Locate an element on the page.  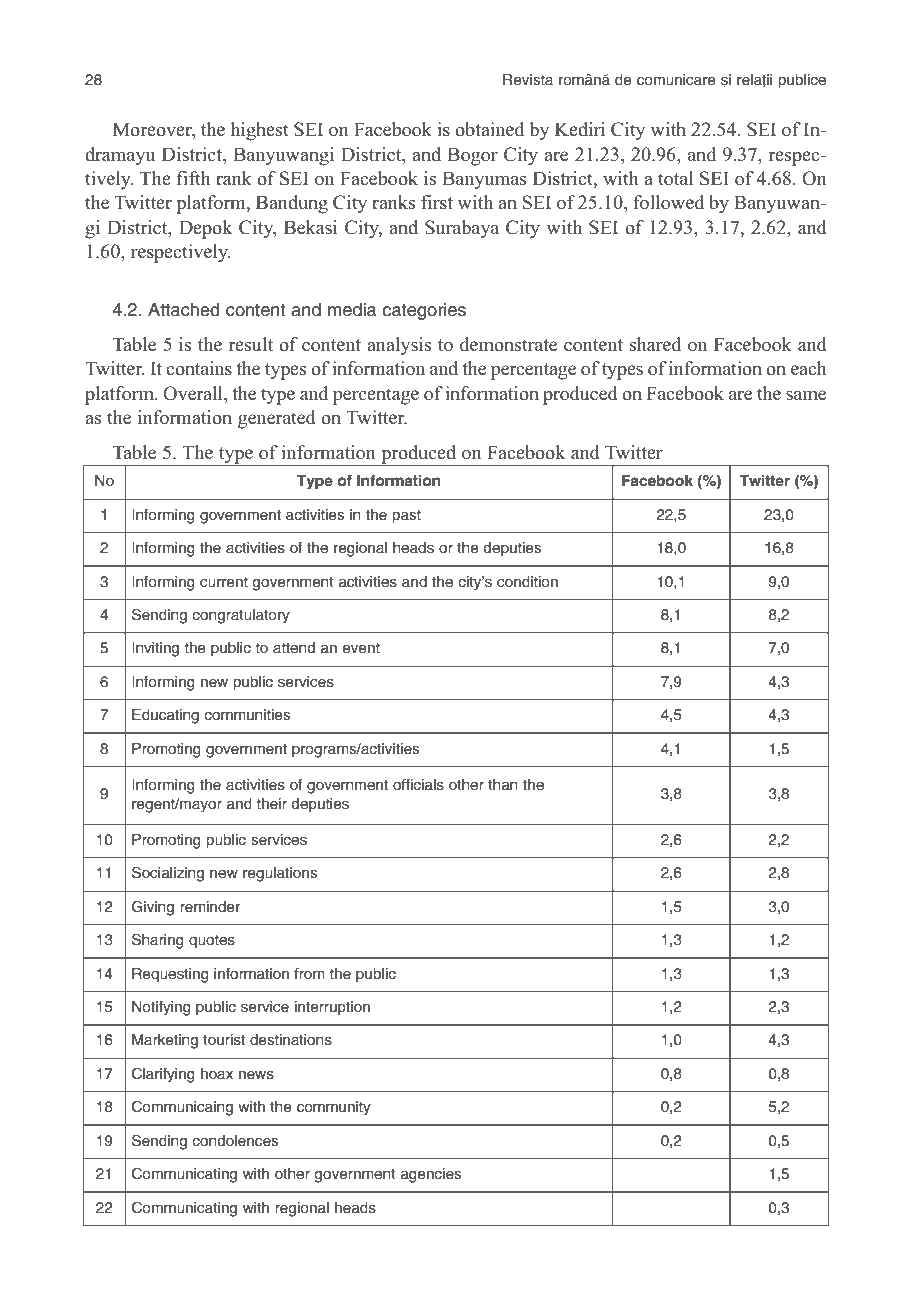
condolences is located at coordinates (235, 1141).
